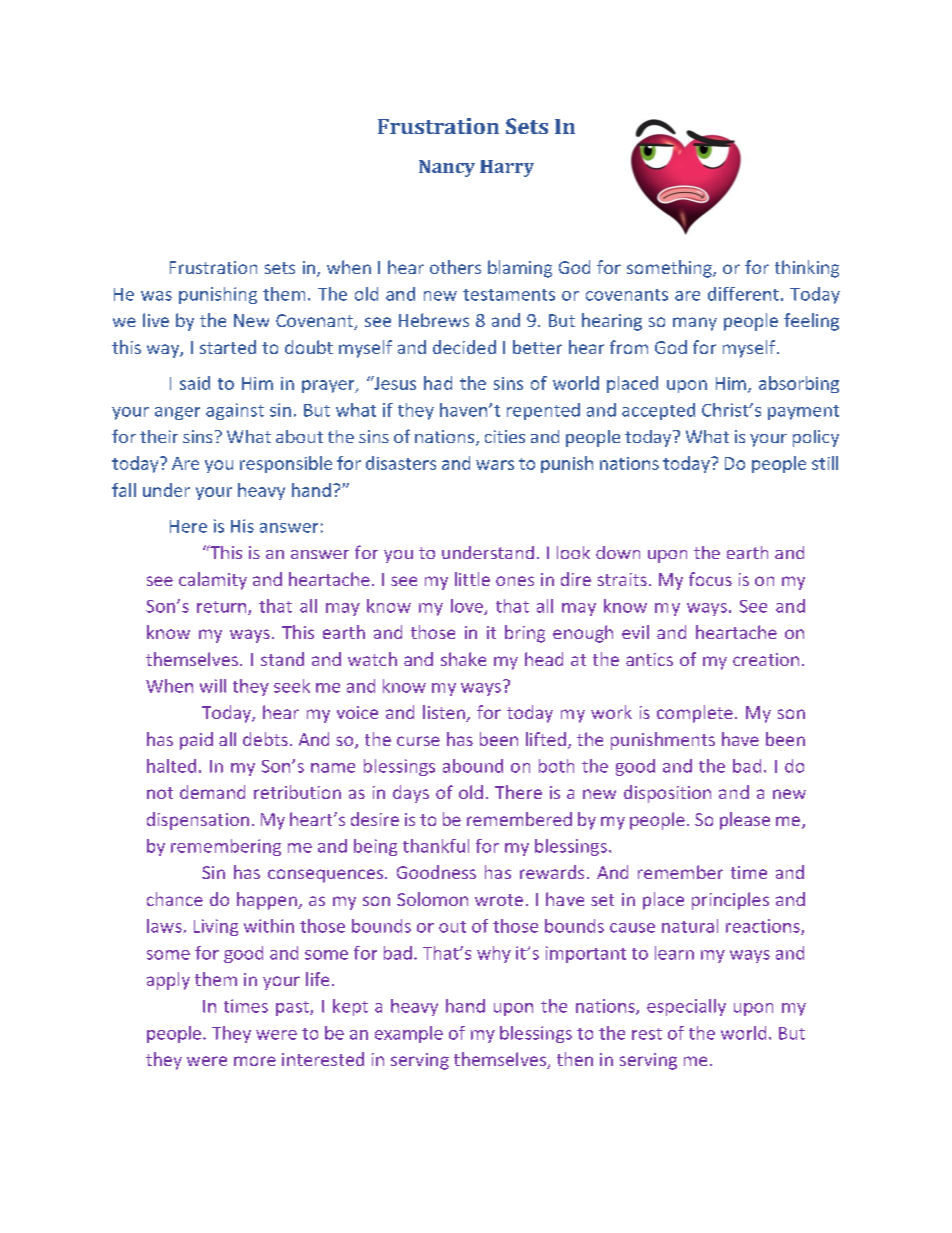 This screenshot has width=952, height=1233. What do you see at coordinates (409, 1034) in the screenshot?
I see `example` at bounding box center [409, 1034].
